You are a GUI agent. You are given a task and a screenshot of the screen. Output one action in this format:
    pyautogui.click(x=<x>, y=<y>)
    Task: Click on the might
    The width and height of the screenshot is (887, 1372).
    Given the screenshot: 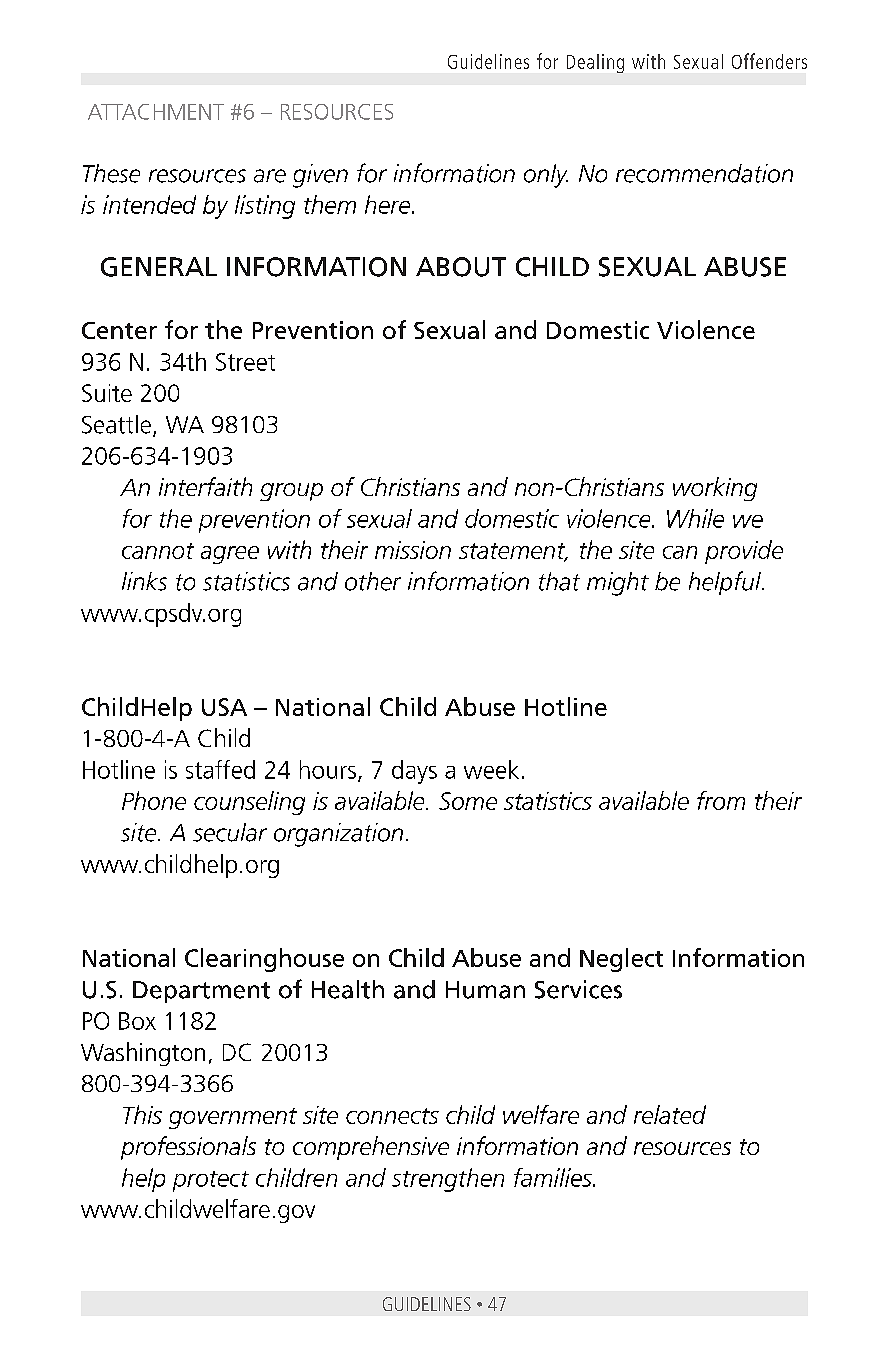 What is the action you would take?
    pyautogui.click(x=618, y=584)
